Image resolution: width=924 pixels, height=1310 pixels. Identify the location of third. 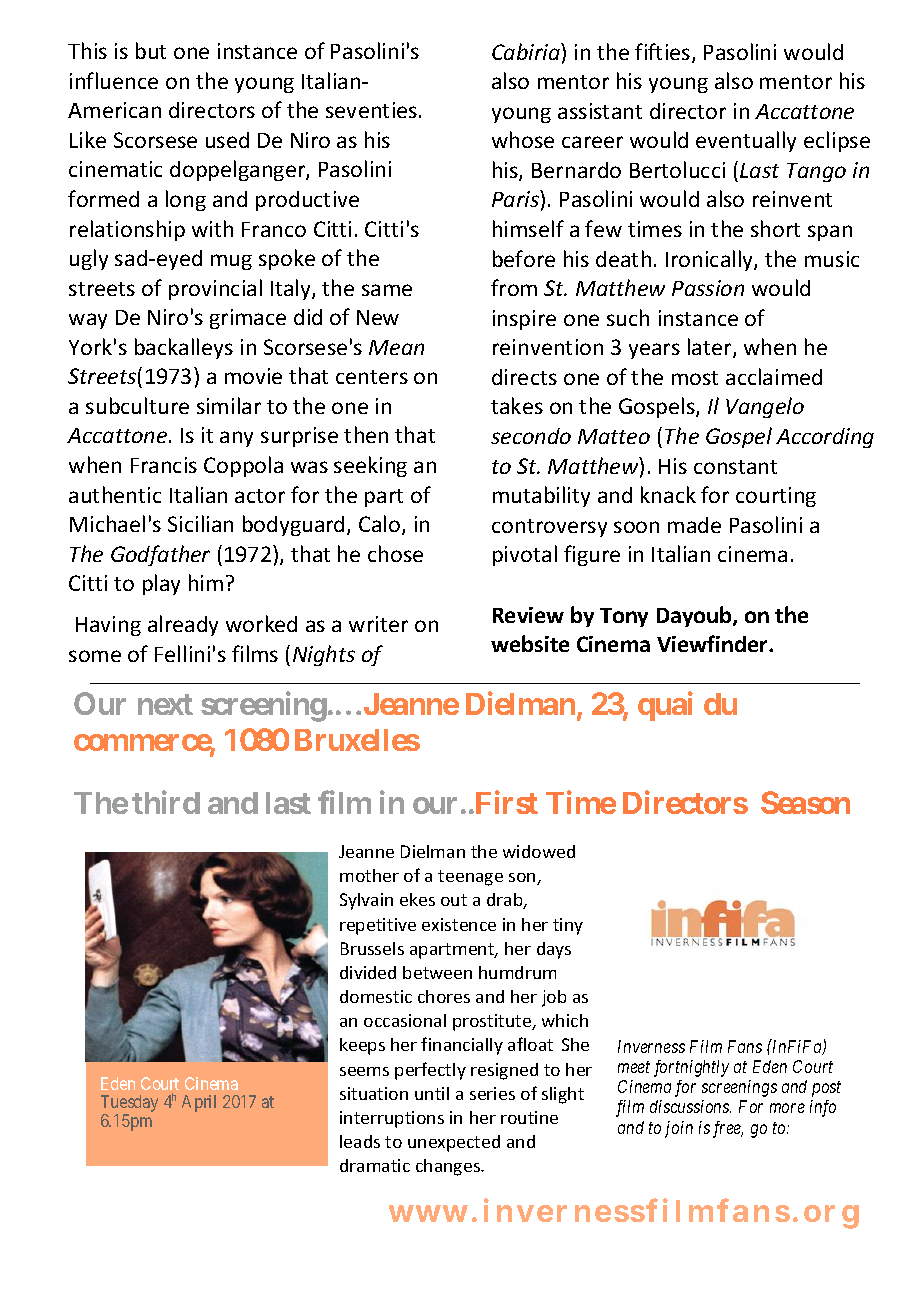
(166, 802).
